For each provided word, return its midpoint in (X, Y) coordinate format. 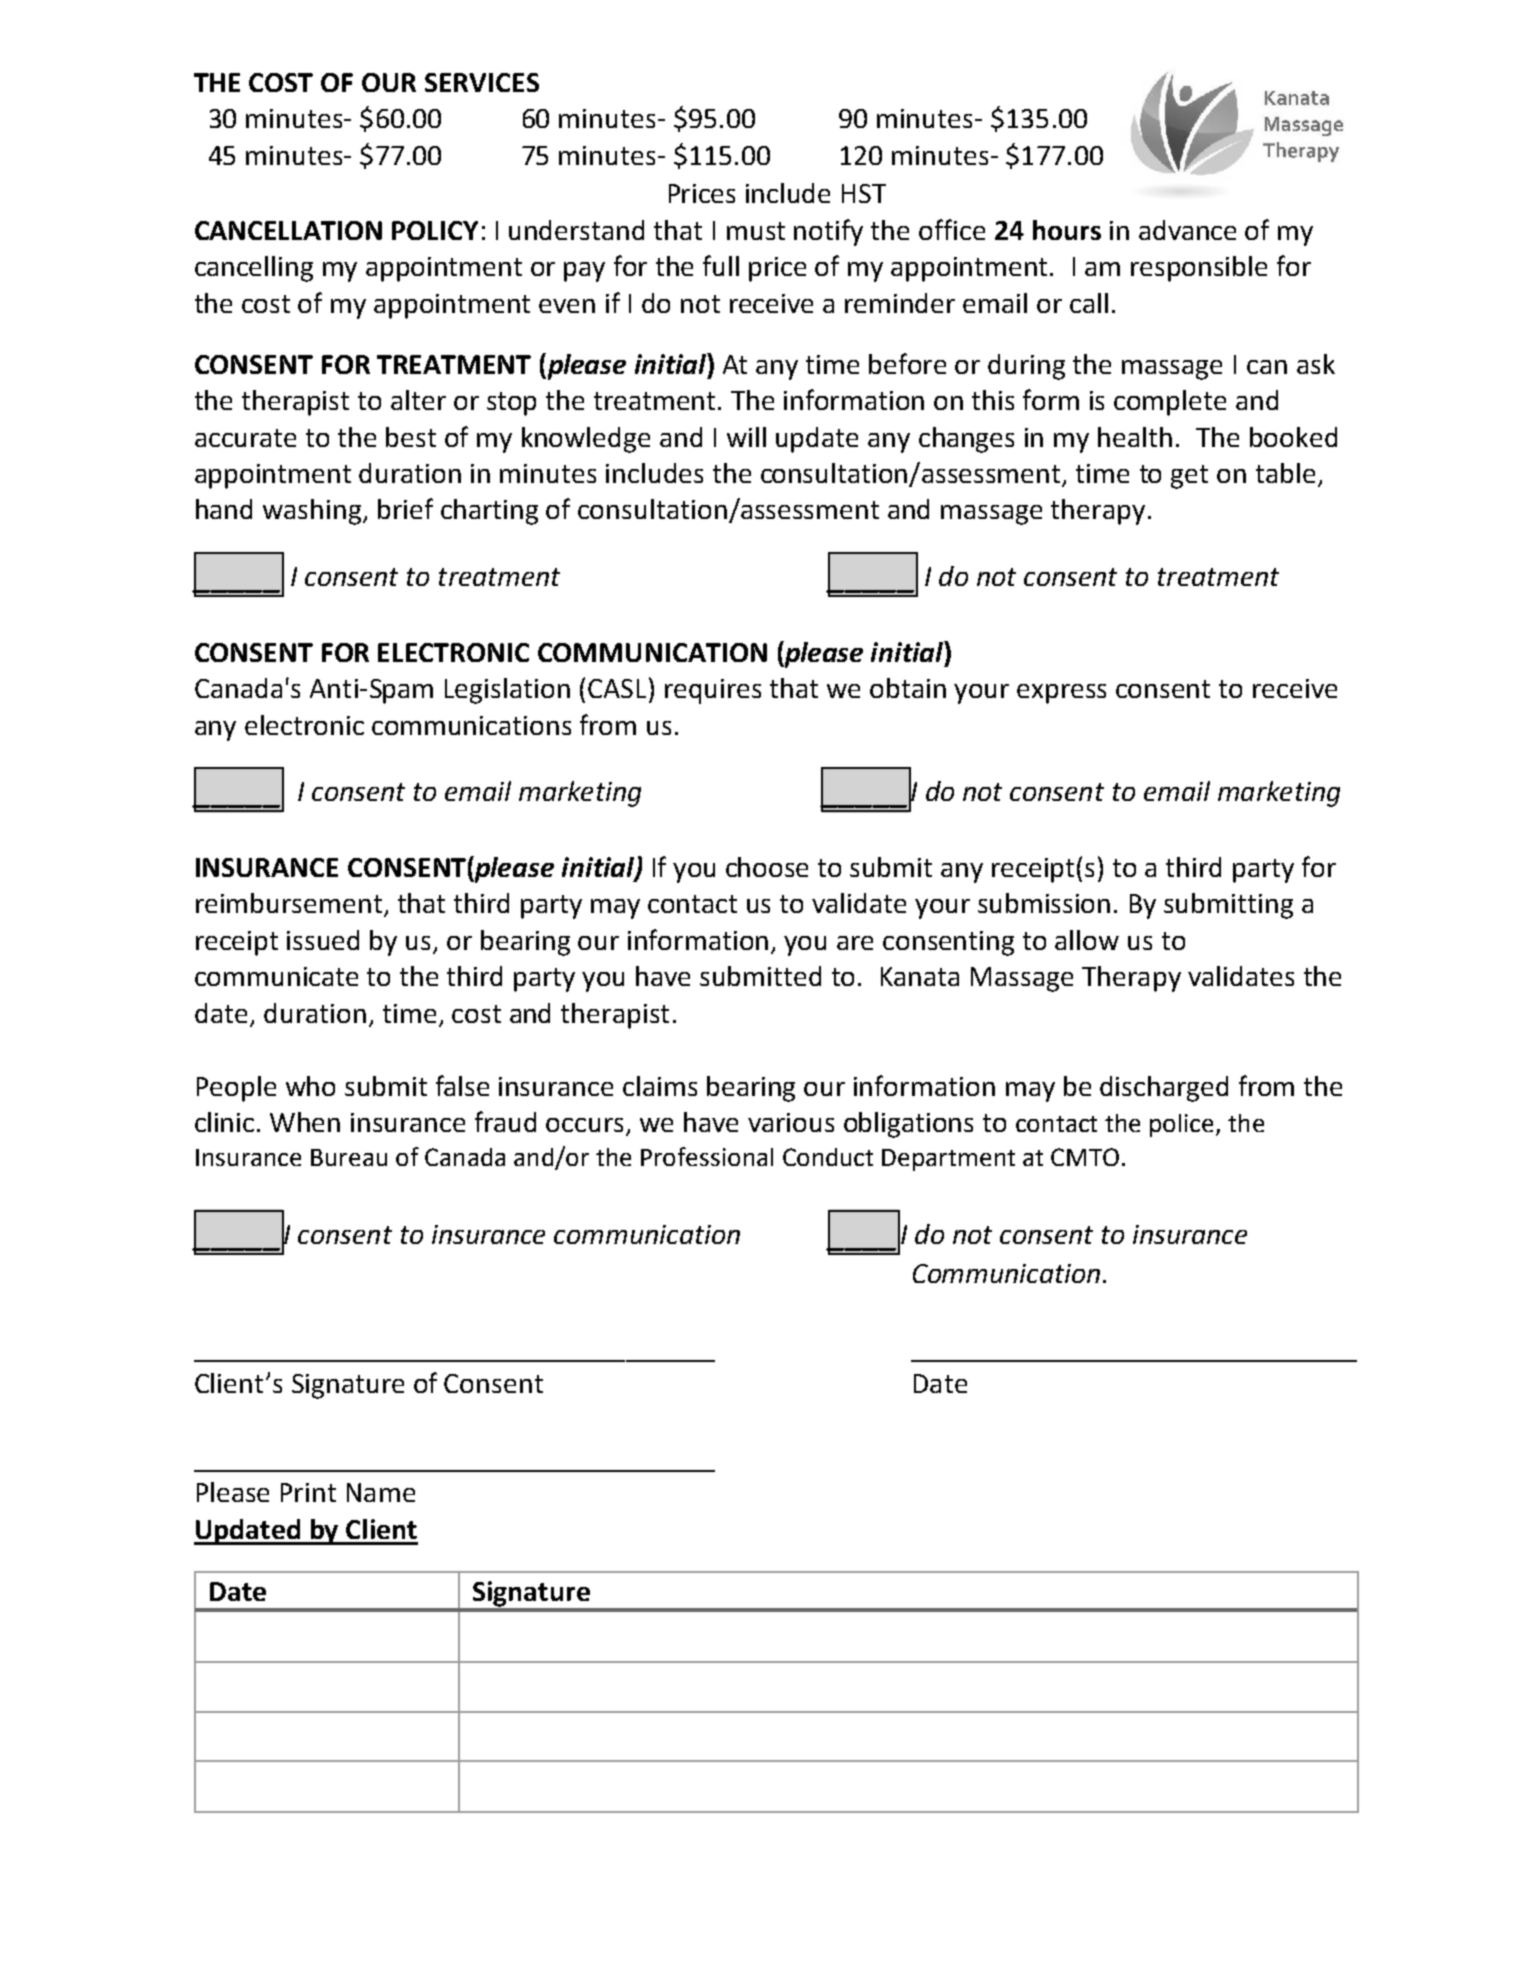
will (746, 437)
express (1061, 694)
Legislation (507, 691)
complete (1170, 403)
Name (381, 1492)
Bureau (349, 1157)
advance (1187, 230)
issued (323, 940)
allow (1087, 940)
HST (864, 193)
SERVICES (482, 82)
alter (418, 400)
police (1181, 1125)
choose (767, 867)
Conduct (828, 1157)
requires (713, 691)
